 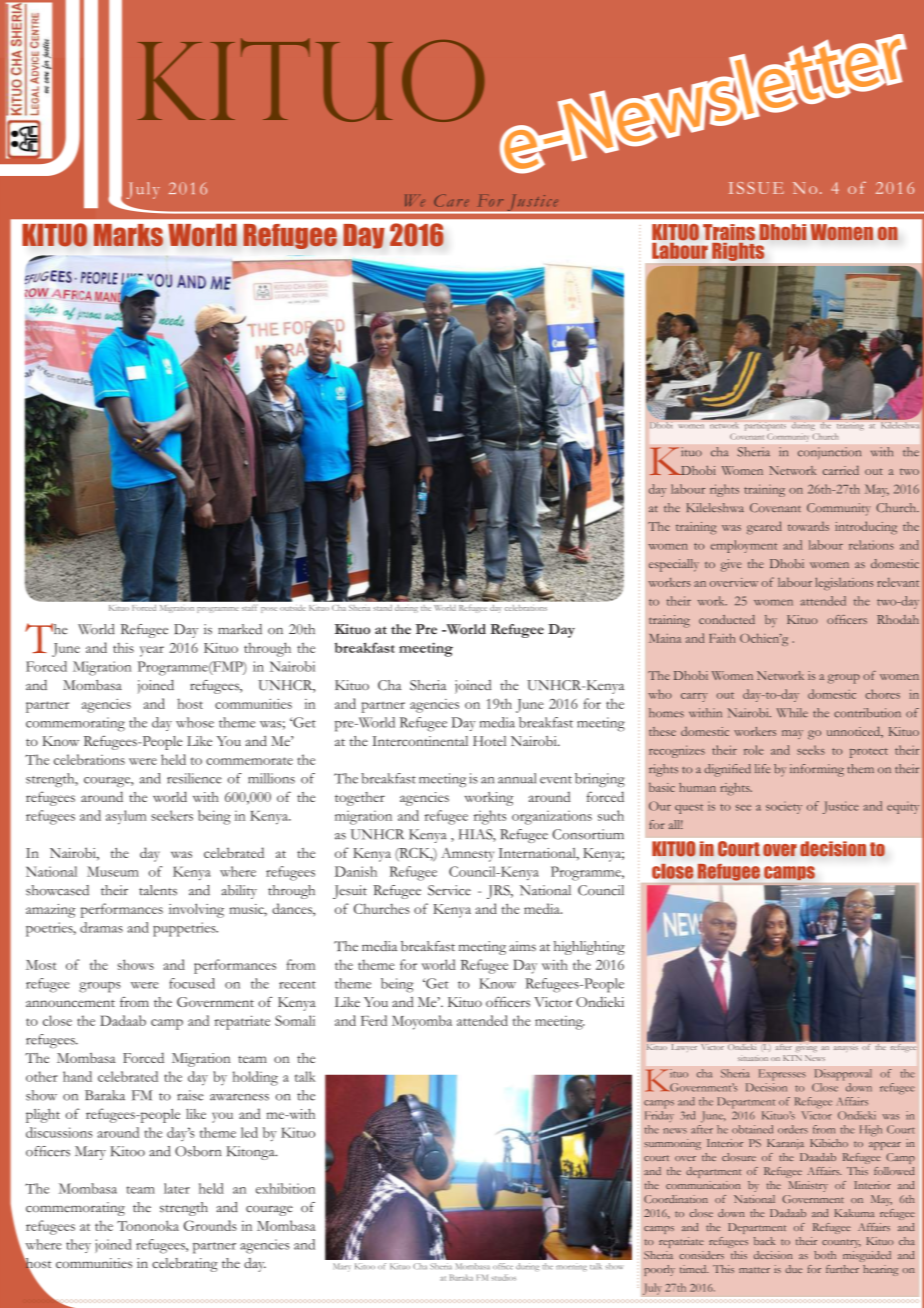 I want to click on Amnesty, so click(x=467, y=854).
